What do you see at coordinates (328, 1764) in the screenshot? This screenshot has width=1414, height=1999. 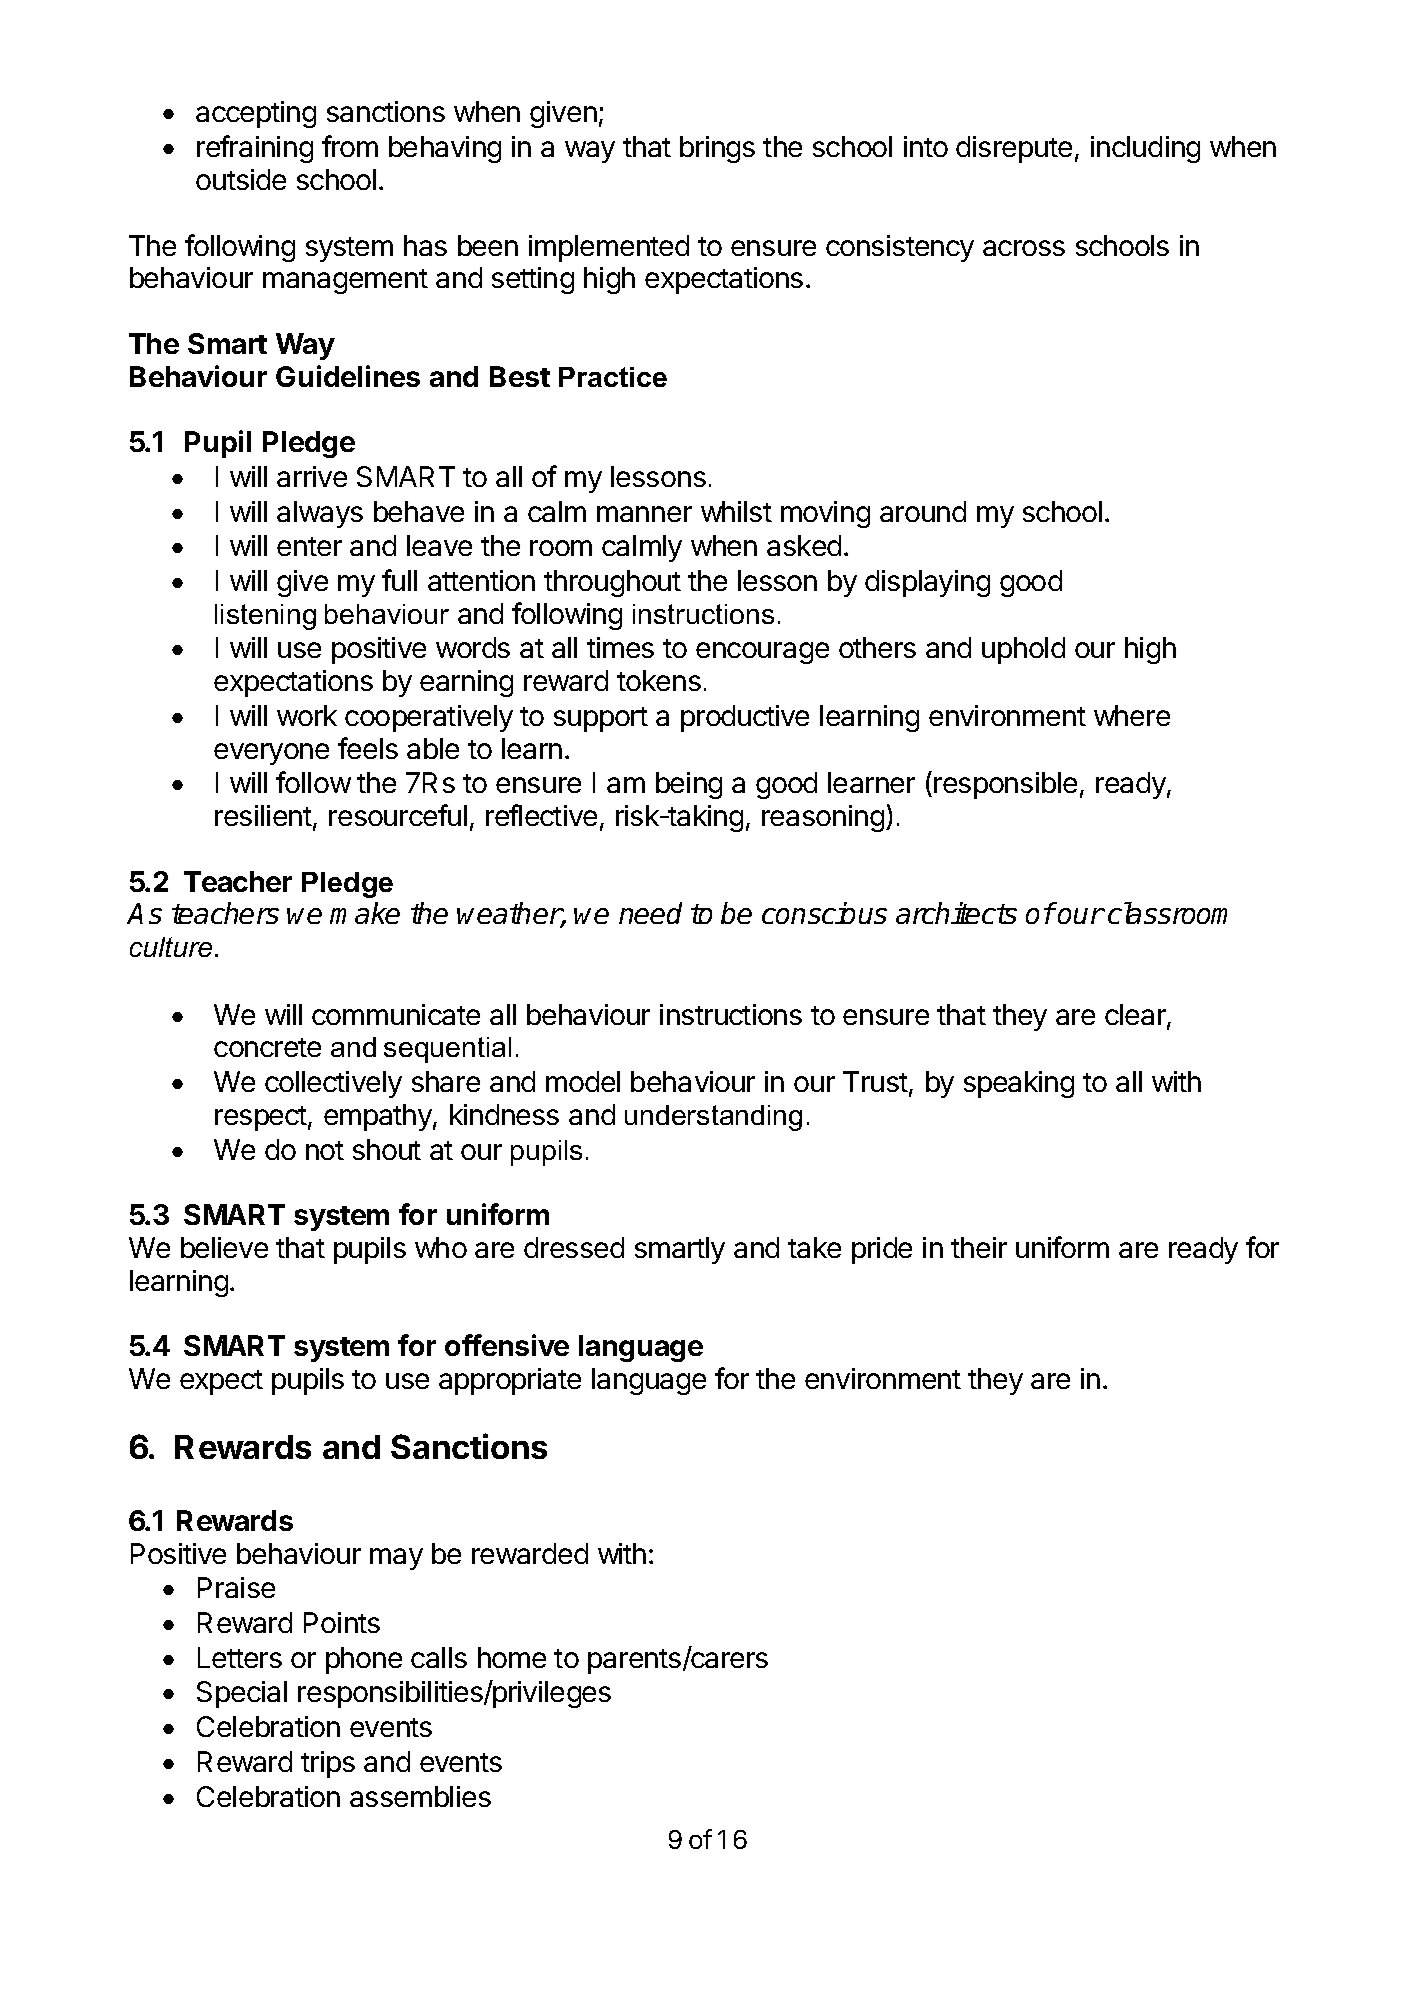 I see `trips` at bounding box center [328, 1764].
